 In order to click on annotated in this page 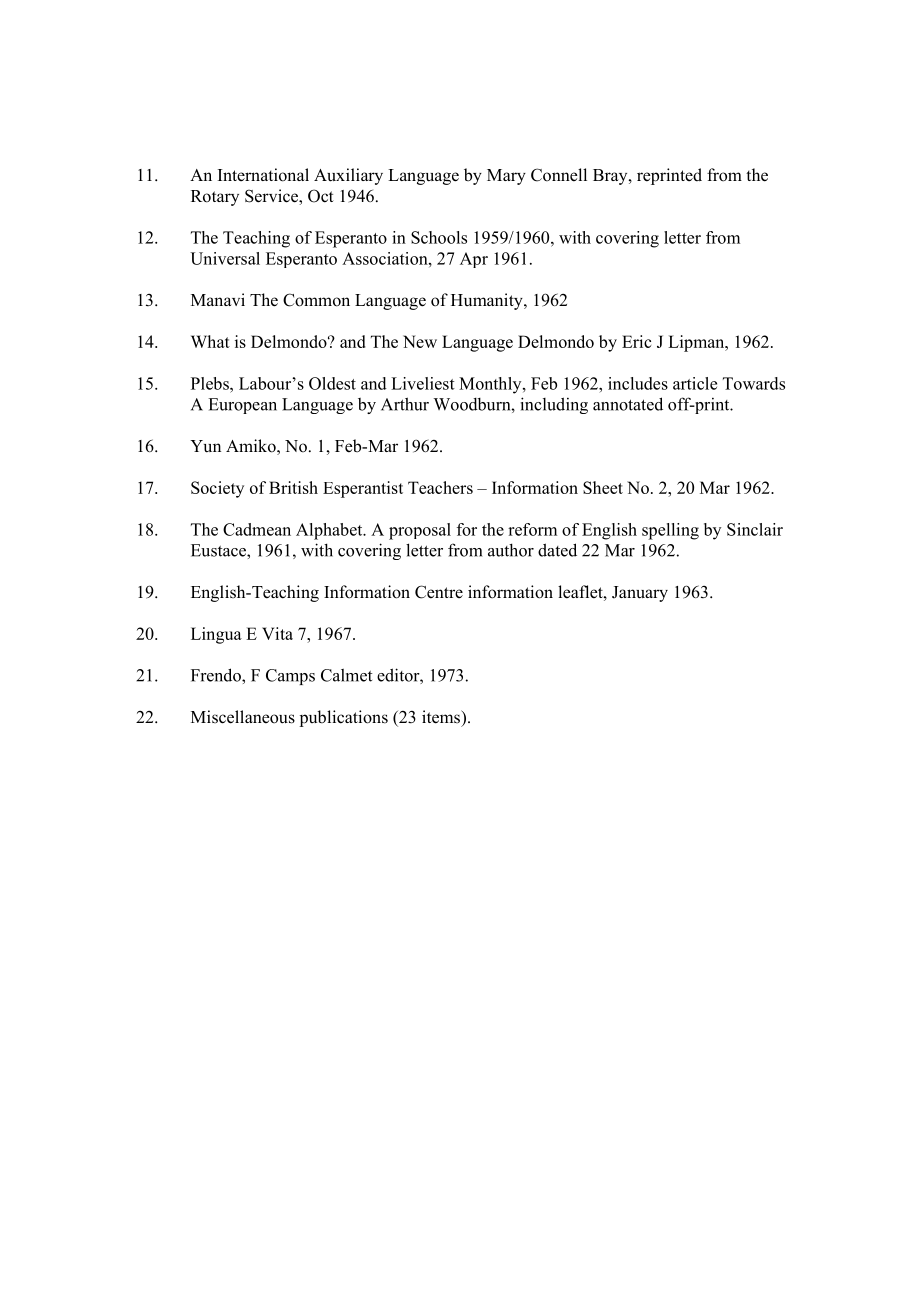, I will do `click(628, 404)`.
